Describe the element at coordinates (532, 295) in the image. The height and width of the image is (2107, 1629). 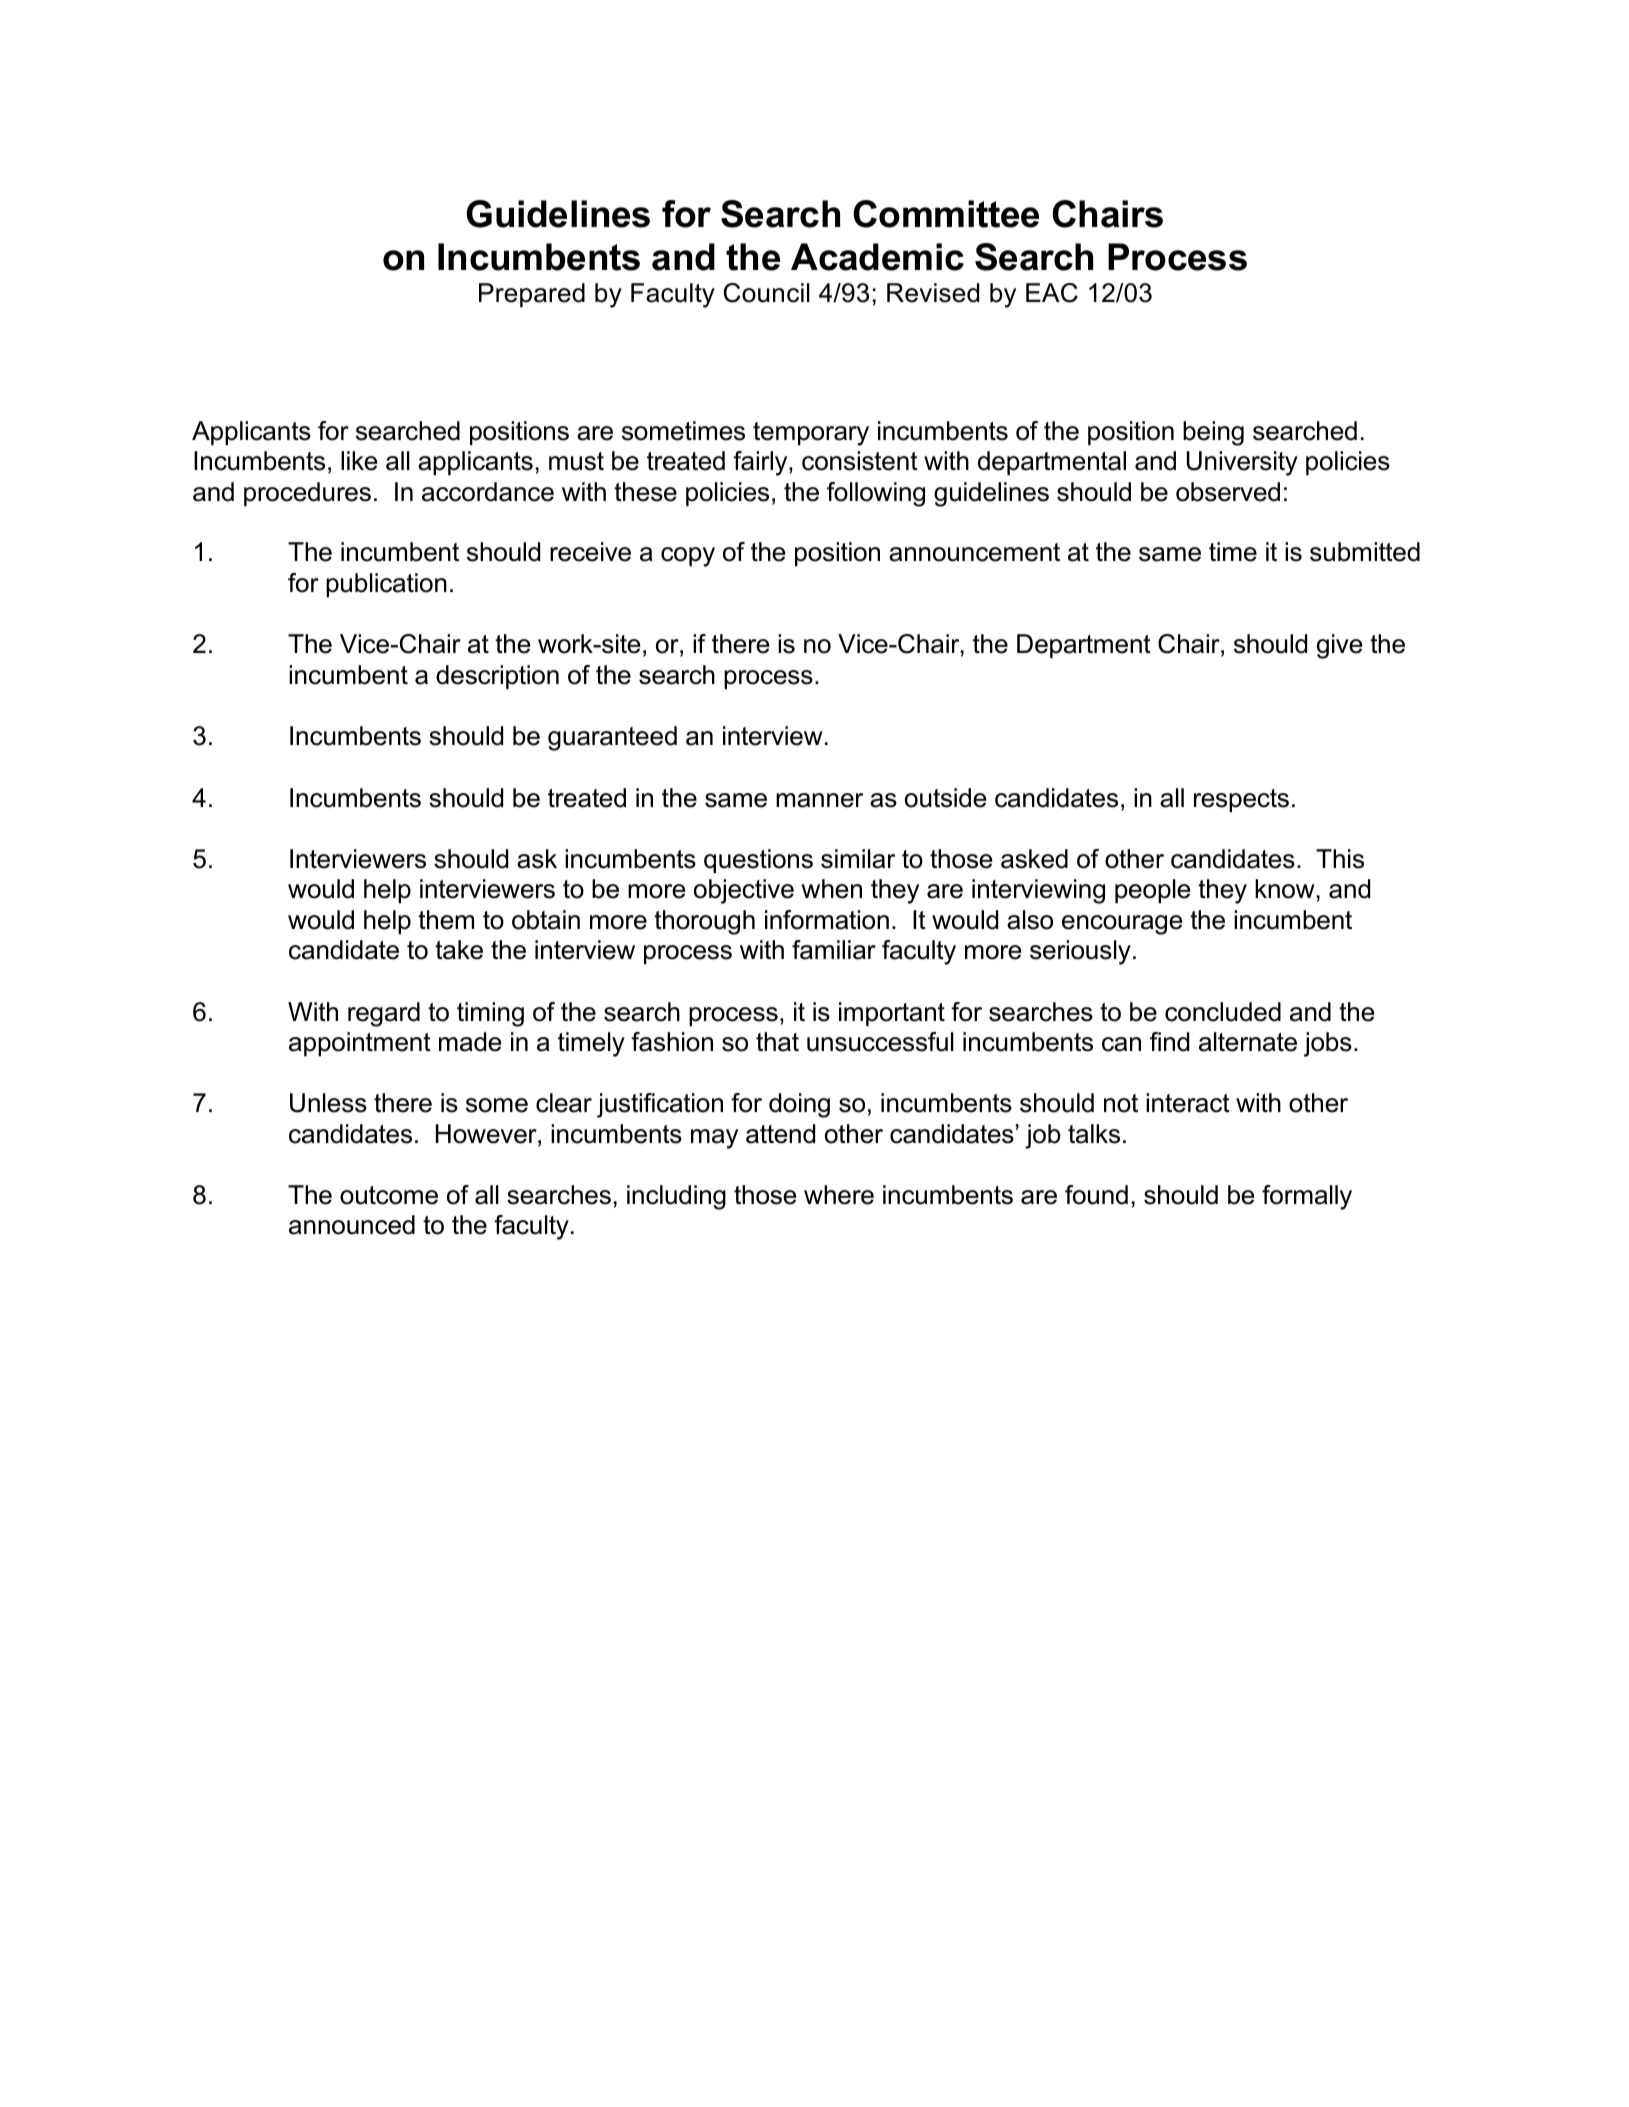
I see `Prepared` at that location.
